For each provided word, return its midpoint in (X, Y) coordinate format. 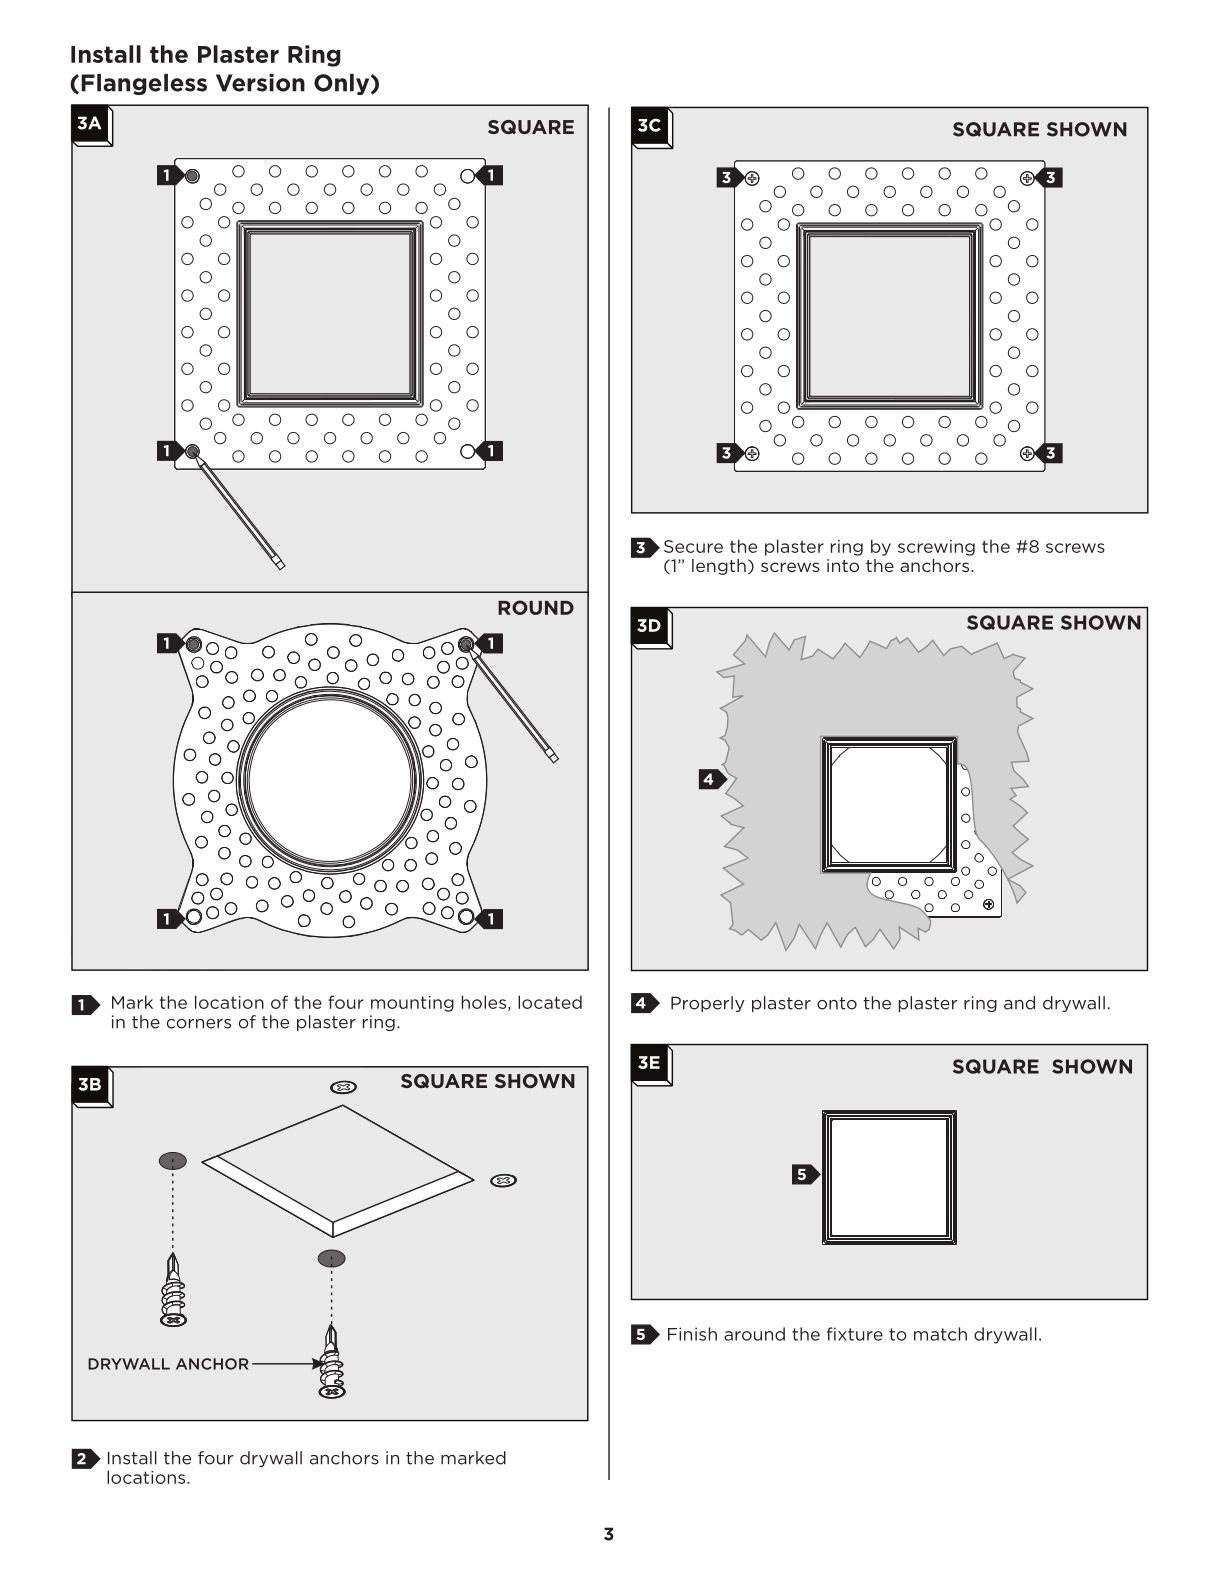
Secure (693, 546)
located (550, 1002)
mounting (412, 1004)
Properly (708, 1004)
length (719, 567)
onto (837, 1003)
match (940, 1334)
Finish (692, 1334)
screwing (936, 548)
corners (198, 1024)
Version (260, 83)
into (843, 565)
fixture (855, 1334)
